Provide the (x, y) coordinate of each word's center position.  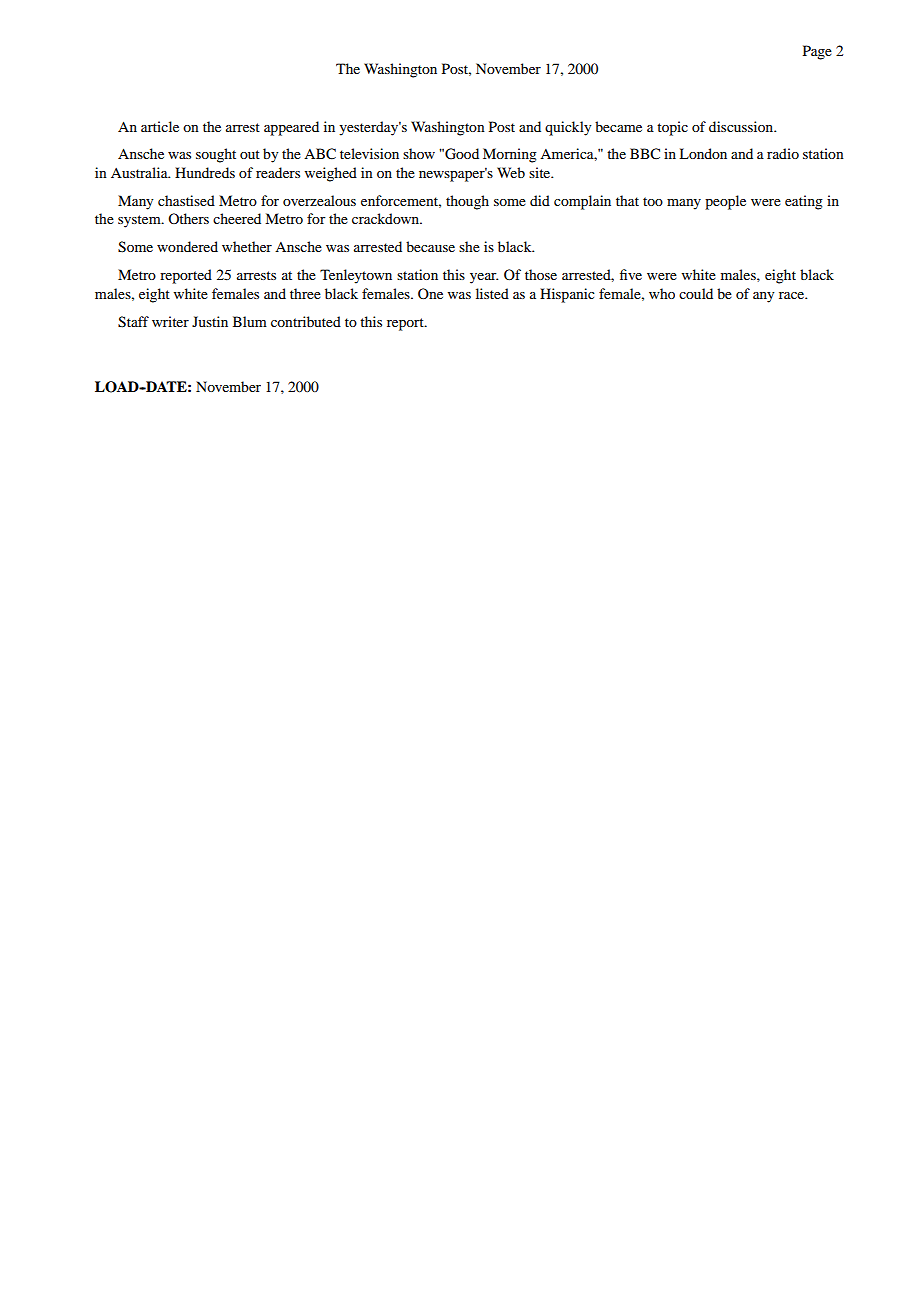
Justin (210, 321)
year (484, 278)
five (631, 274)
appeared (291, 128)
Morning (510, 155)
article (160, 126)
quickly (568, 128)
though (467, 202)
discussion (742, 126)
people (725, 202)
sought (216, 155)
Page (817, 52)
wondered (187, 246)
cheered (237, 218)
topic (672, 128)
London (703, 153)
